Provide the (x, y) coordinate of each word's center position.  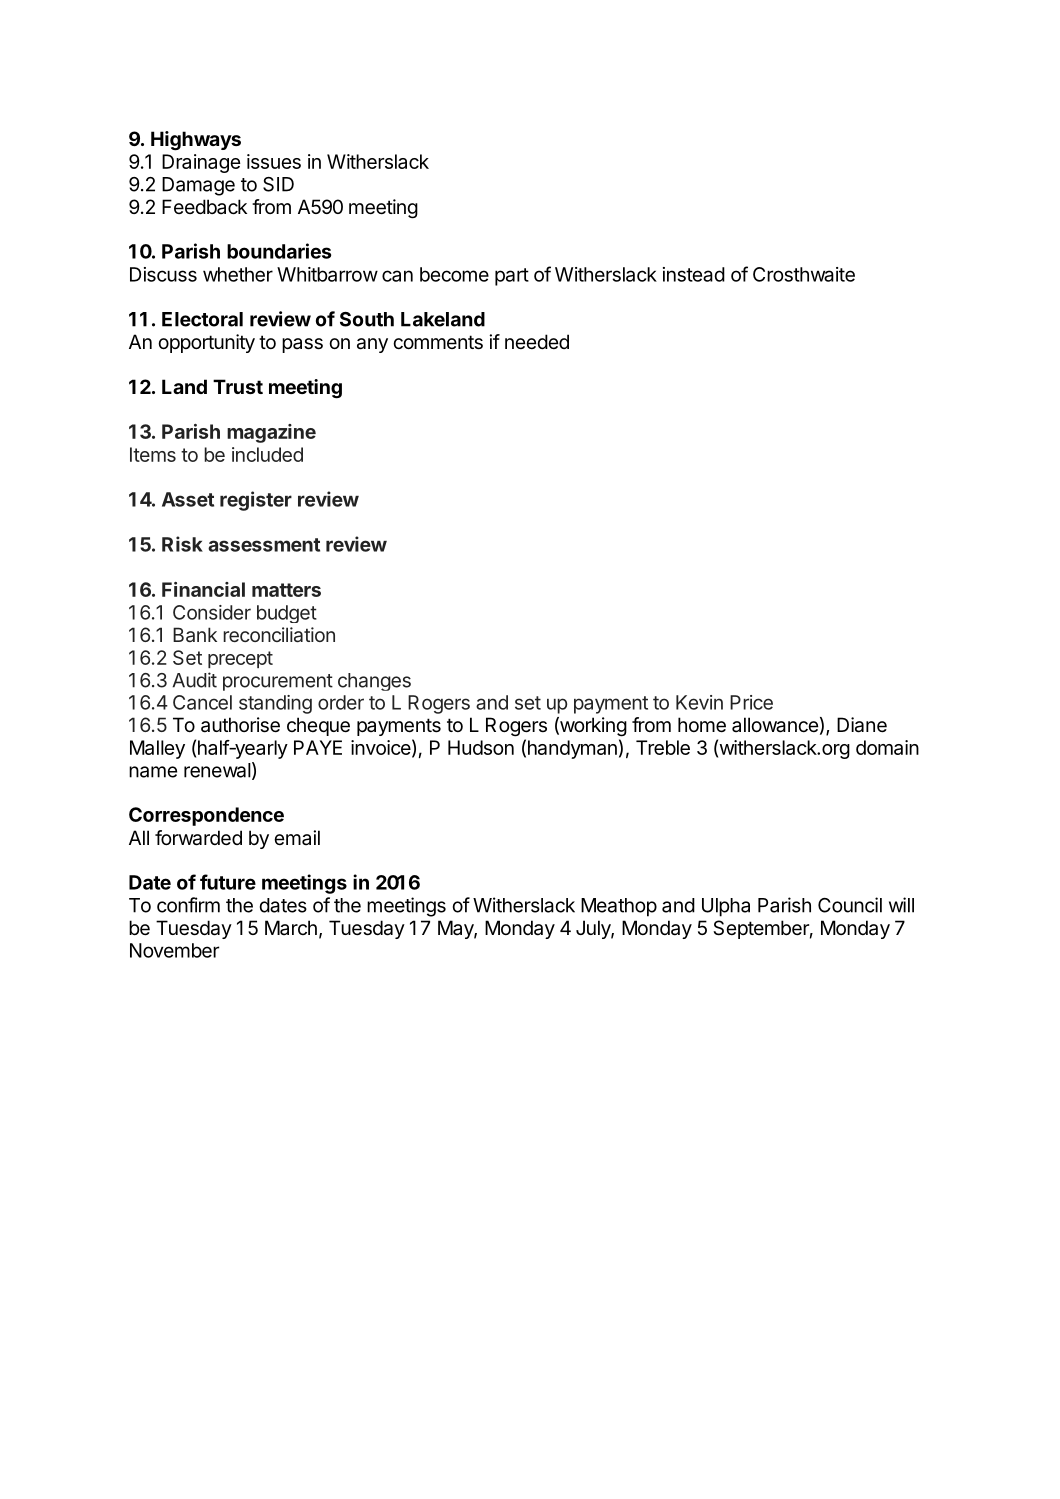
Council (850, 905)
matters (286, 590)
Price (751, 702)
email (297, 837)
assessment (264, 545)
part (512, 277)
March (291, 927)
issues (274, 161)
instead (694, 274)
